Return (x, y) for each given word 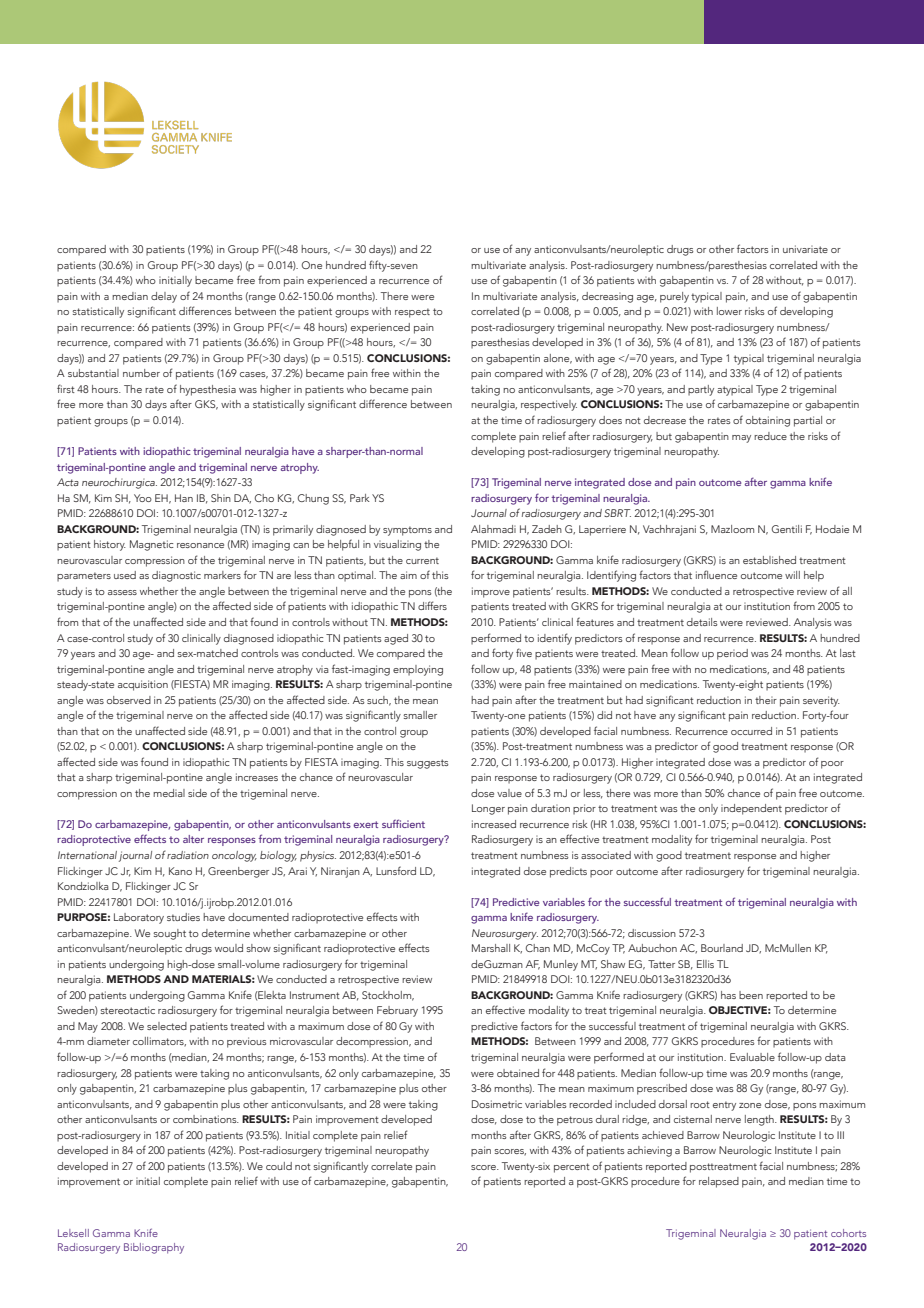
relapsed (719, 1182)
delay (164, 297)
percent (572, 1168)
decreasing (607, 297)
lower (729, 311)
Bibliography (154, 1248)
